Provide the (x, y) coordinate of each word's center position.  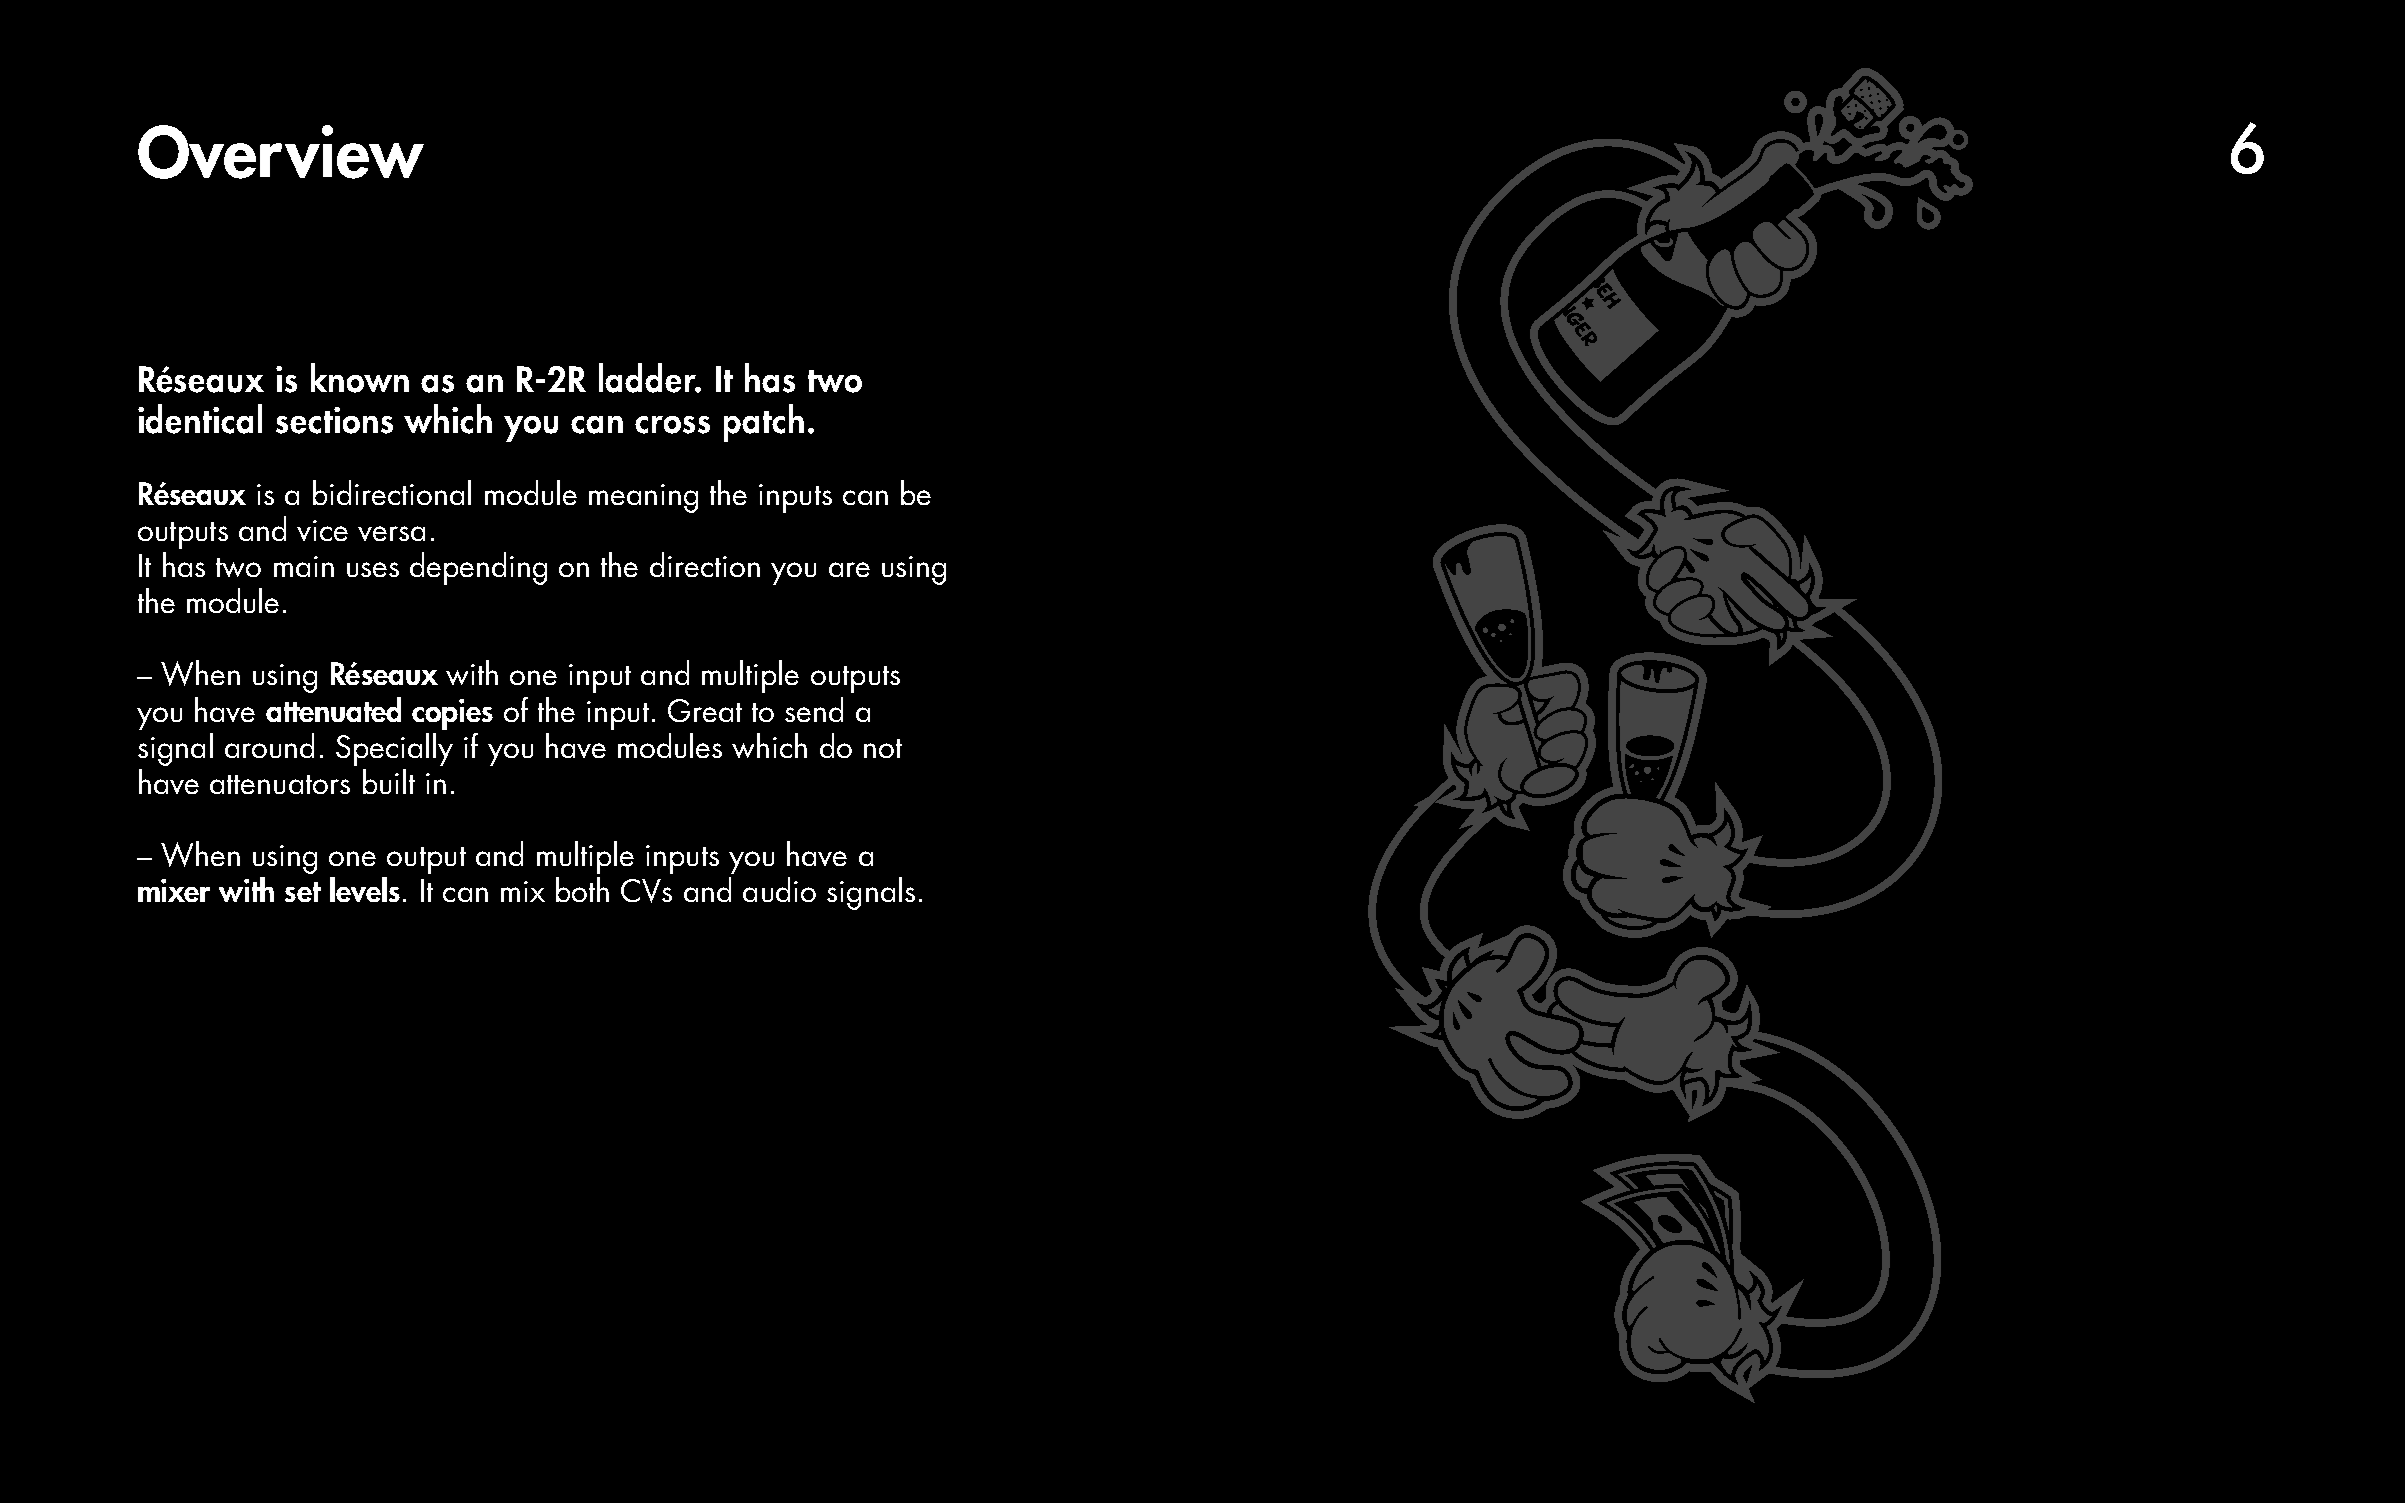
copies (452, 714)
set (303, 892)
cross (672, 425)
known (360, 378)
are (849, 569)
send (814, 709)
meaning (643, 498)
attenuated (333, 709)
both (582, 889)
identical (200, 419)
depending (478, 568)
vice (322, 530)
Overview (281, 152)
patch (764, 423)
